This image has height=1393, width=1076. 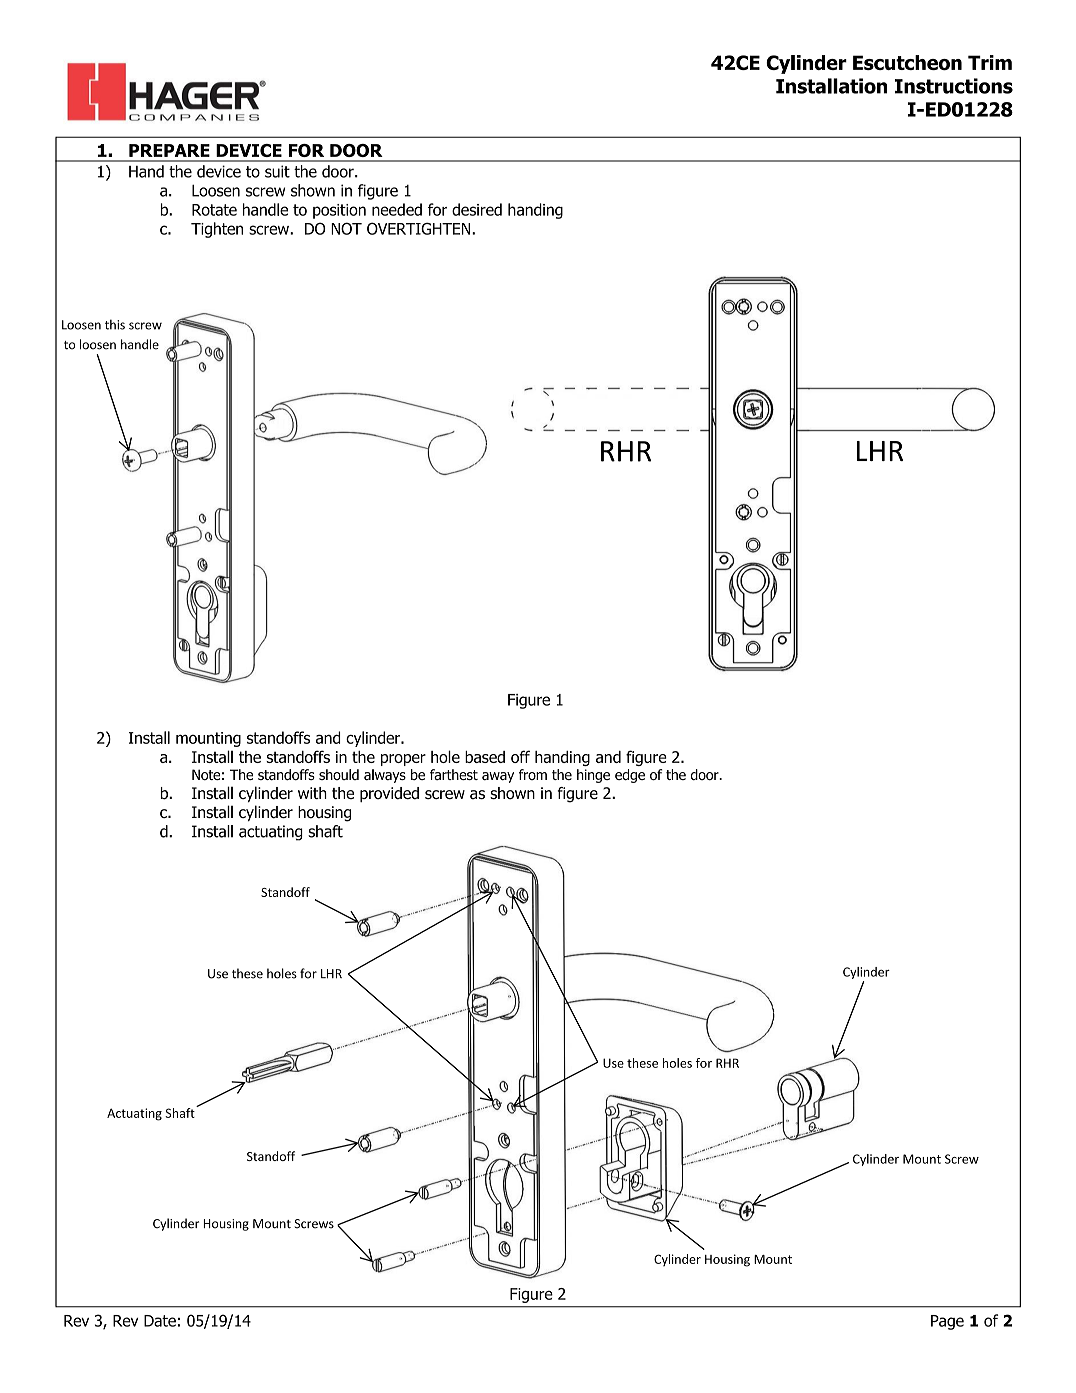 I want to click on Date, so click(x=160, y=1321).
